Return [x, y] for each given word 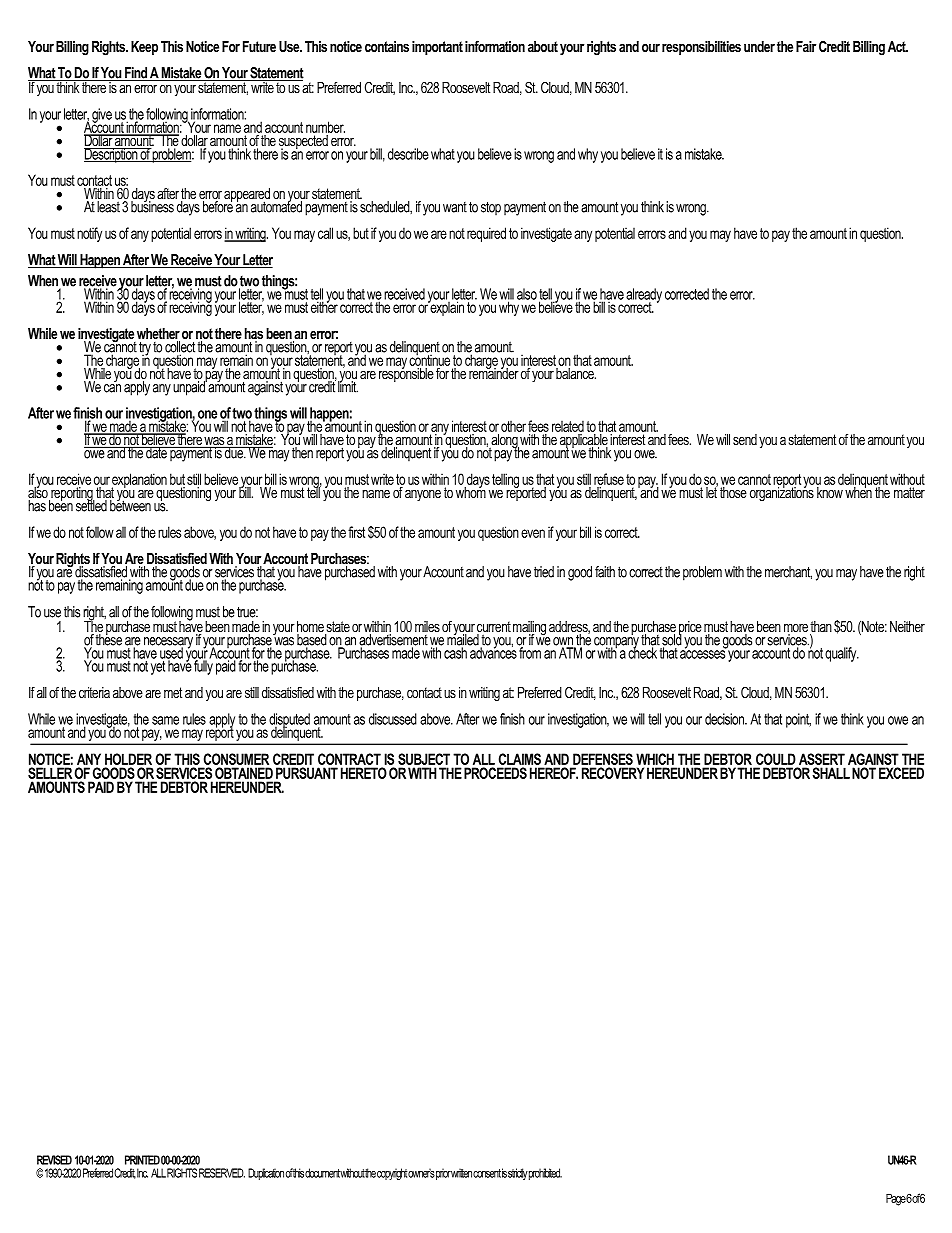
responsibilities [701, 48]
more [796, 629]
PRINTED [142, 1160]
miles [427, 626]
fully [203, 666]
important [437, 48]
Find [136, 74]
